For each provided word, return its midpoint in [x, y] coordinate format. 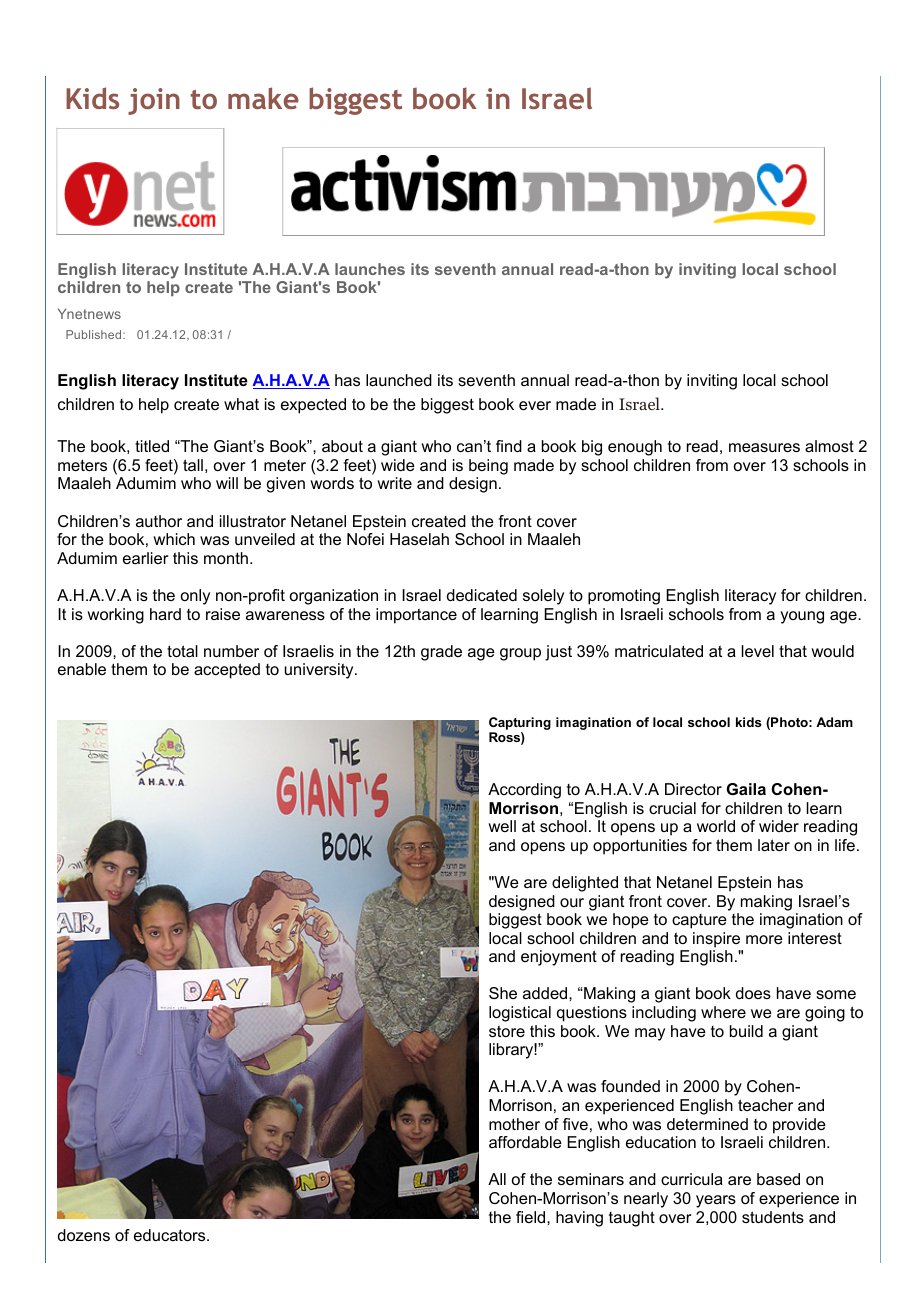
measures [764, 447]
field [532, 1217]
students [773, 1217]
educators [171, 1235]
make [263, 98]
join [154, 101]
